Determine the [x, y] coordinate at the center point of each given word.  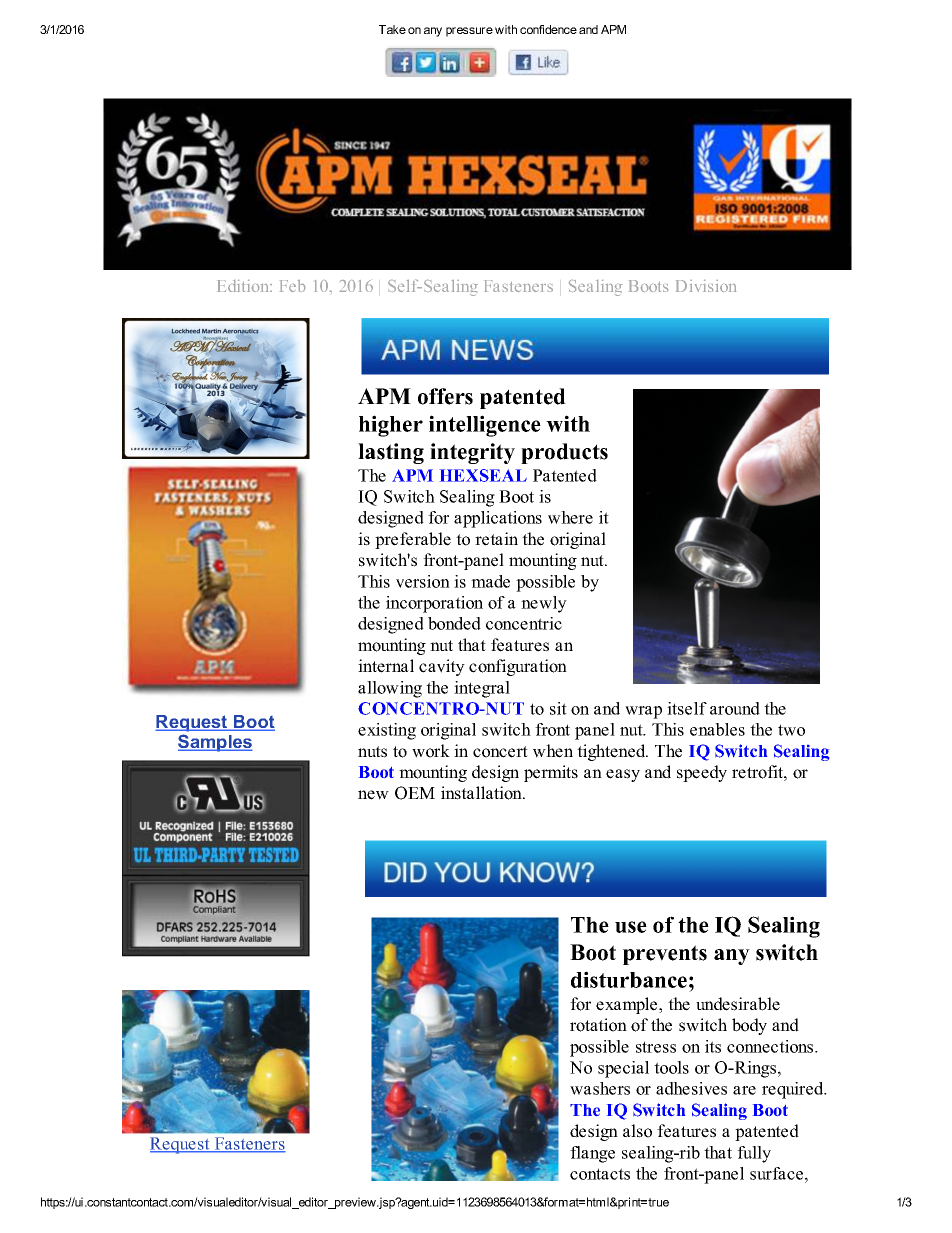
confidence [548, 29]
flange [592, 1154]
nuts [372, 752]
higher [391, 426]
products [564, 453]
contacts [600, 1174]
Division [706, 286]
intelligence [485, 426]
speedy [702, 773]
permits [551, 773]
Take [392, 29]
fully [754, 1154]
